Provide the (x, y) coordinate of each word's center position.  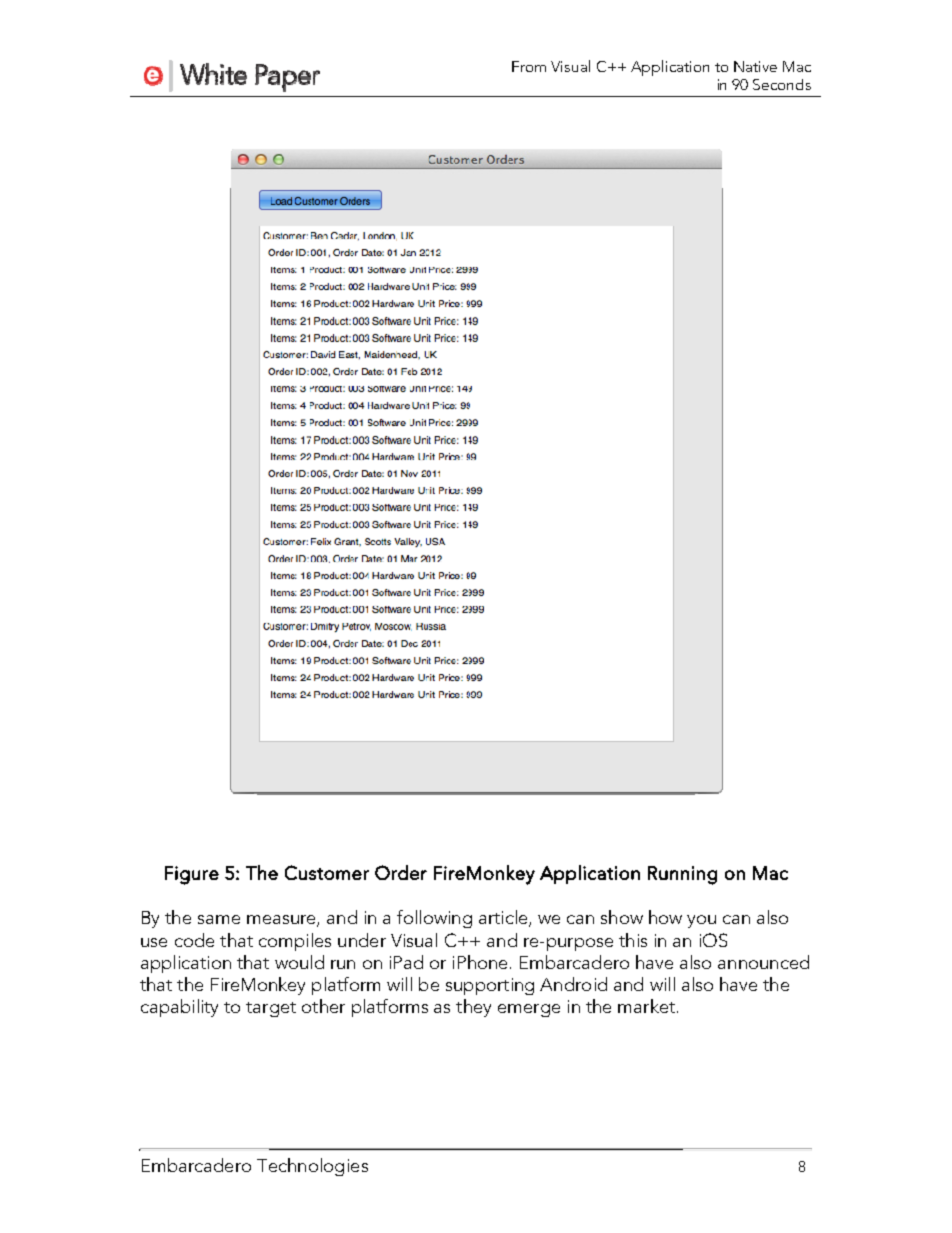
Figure (192, 875)
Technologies (312, 1167)
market (646, 1006)
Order (401, 872)
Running (682, 875)
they (473, 1008)
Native (755, 66)
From (529, 66)
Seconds (782, 84)
